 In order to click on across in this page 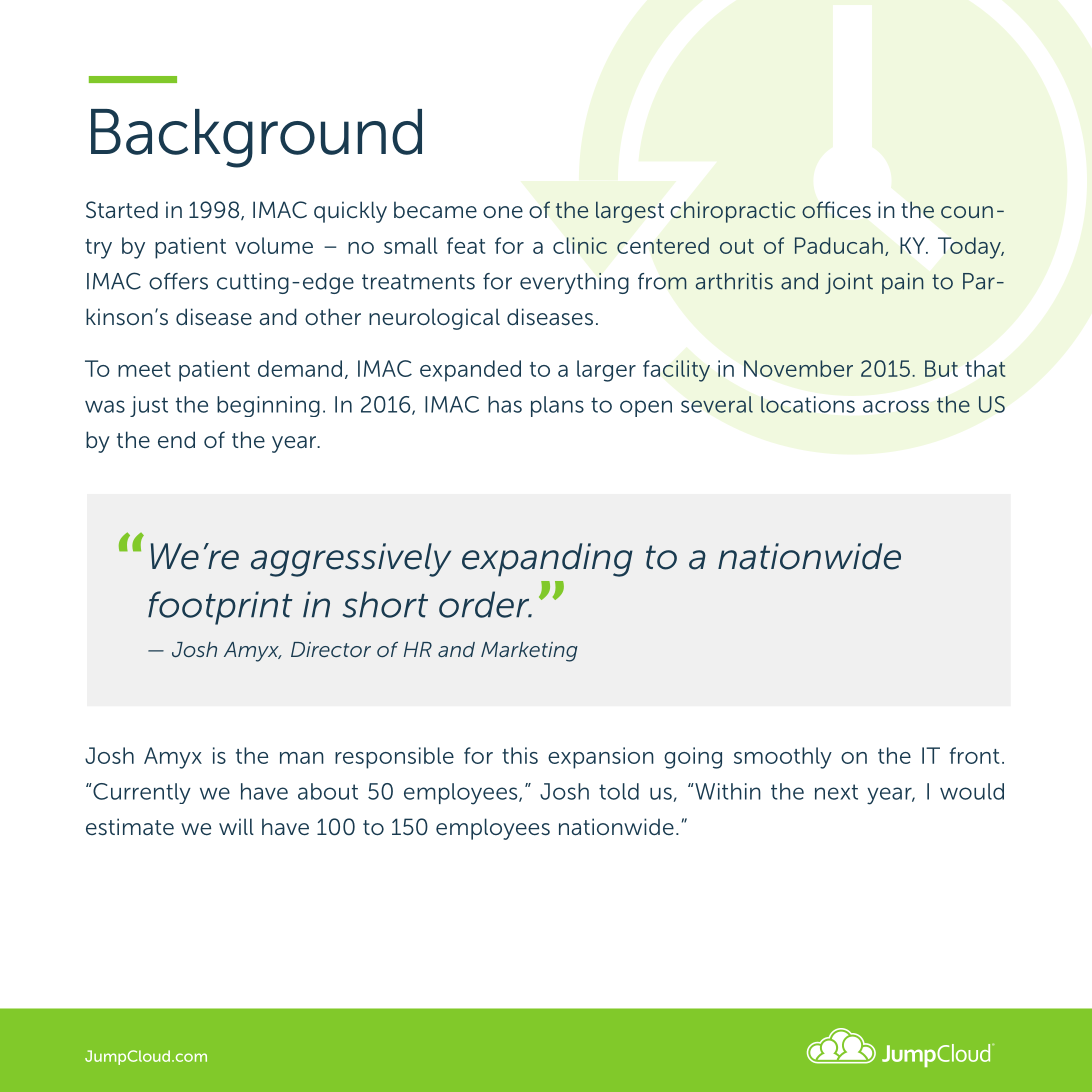, I will do `click(896, 406)`.
